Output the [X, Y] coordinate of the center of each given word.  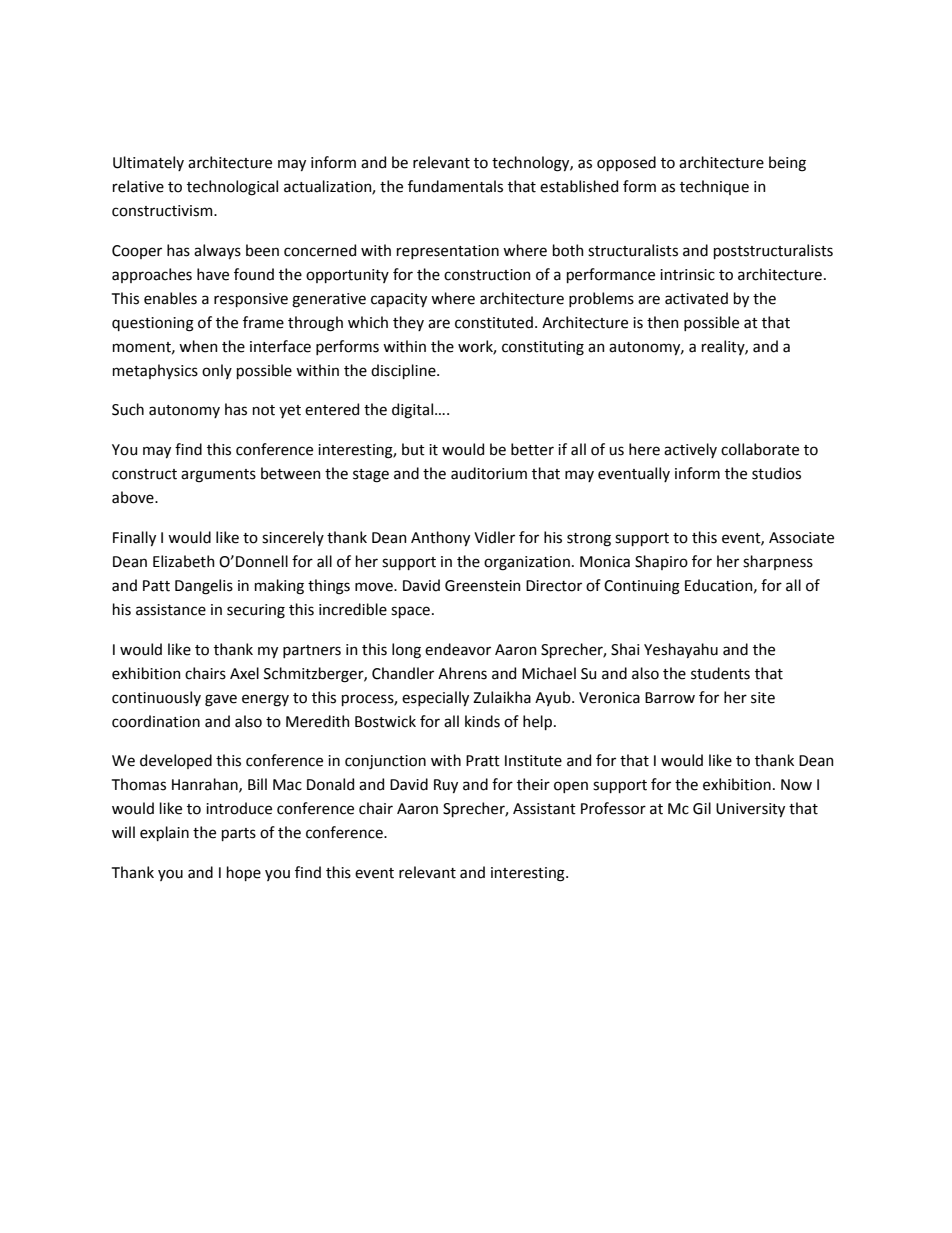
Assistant [544, 809]
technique [714, 187]
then [663, 322]
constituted [494, 322]
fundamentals [455, 186]
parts [239, 834]
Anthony [440, 538]
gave [221, 700]
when [198, 346]
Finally [134, 538]
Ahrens [462, 673]
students [720, 673]
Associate [801, 538]
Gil [702, 808]
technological [232, 188]
